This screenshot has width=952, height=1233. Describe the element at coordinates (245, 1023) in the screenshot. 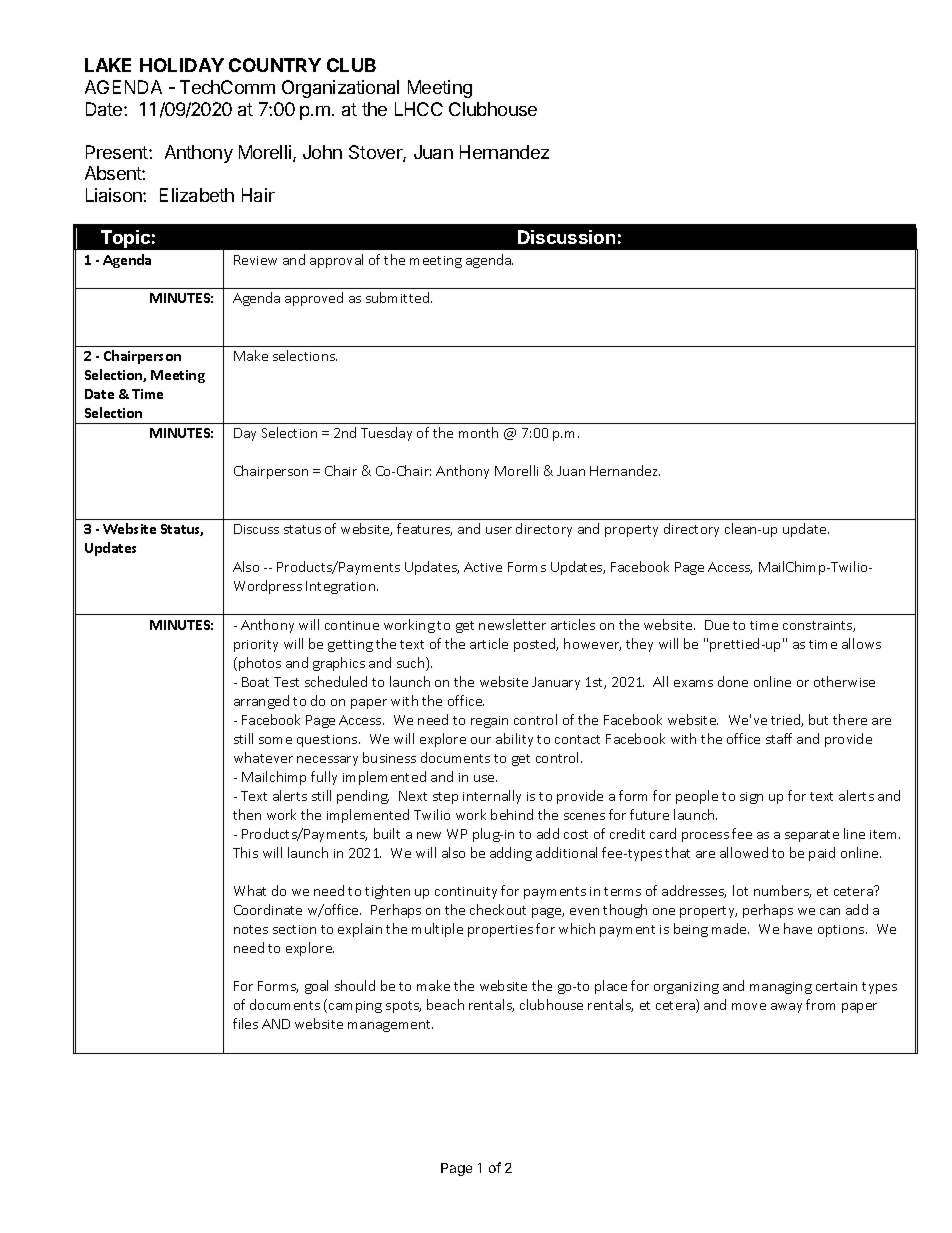

I see `files` at that location.
